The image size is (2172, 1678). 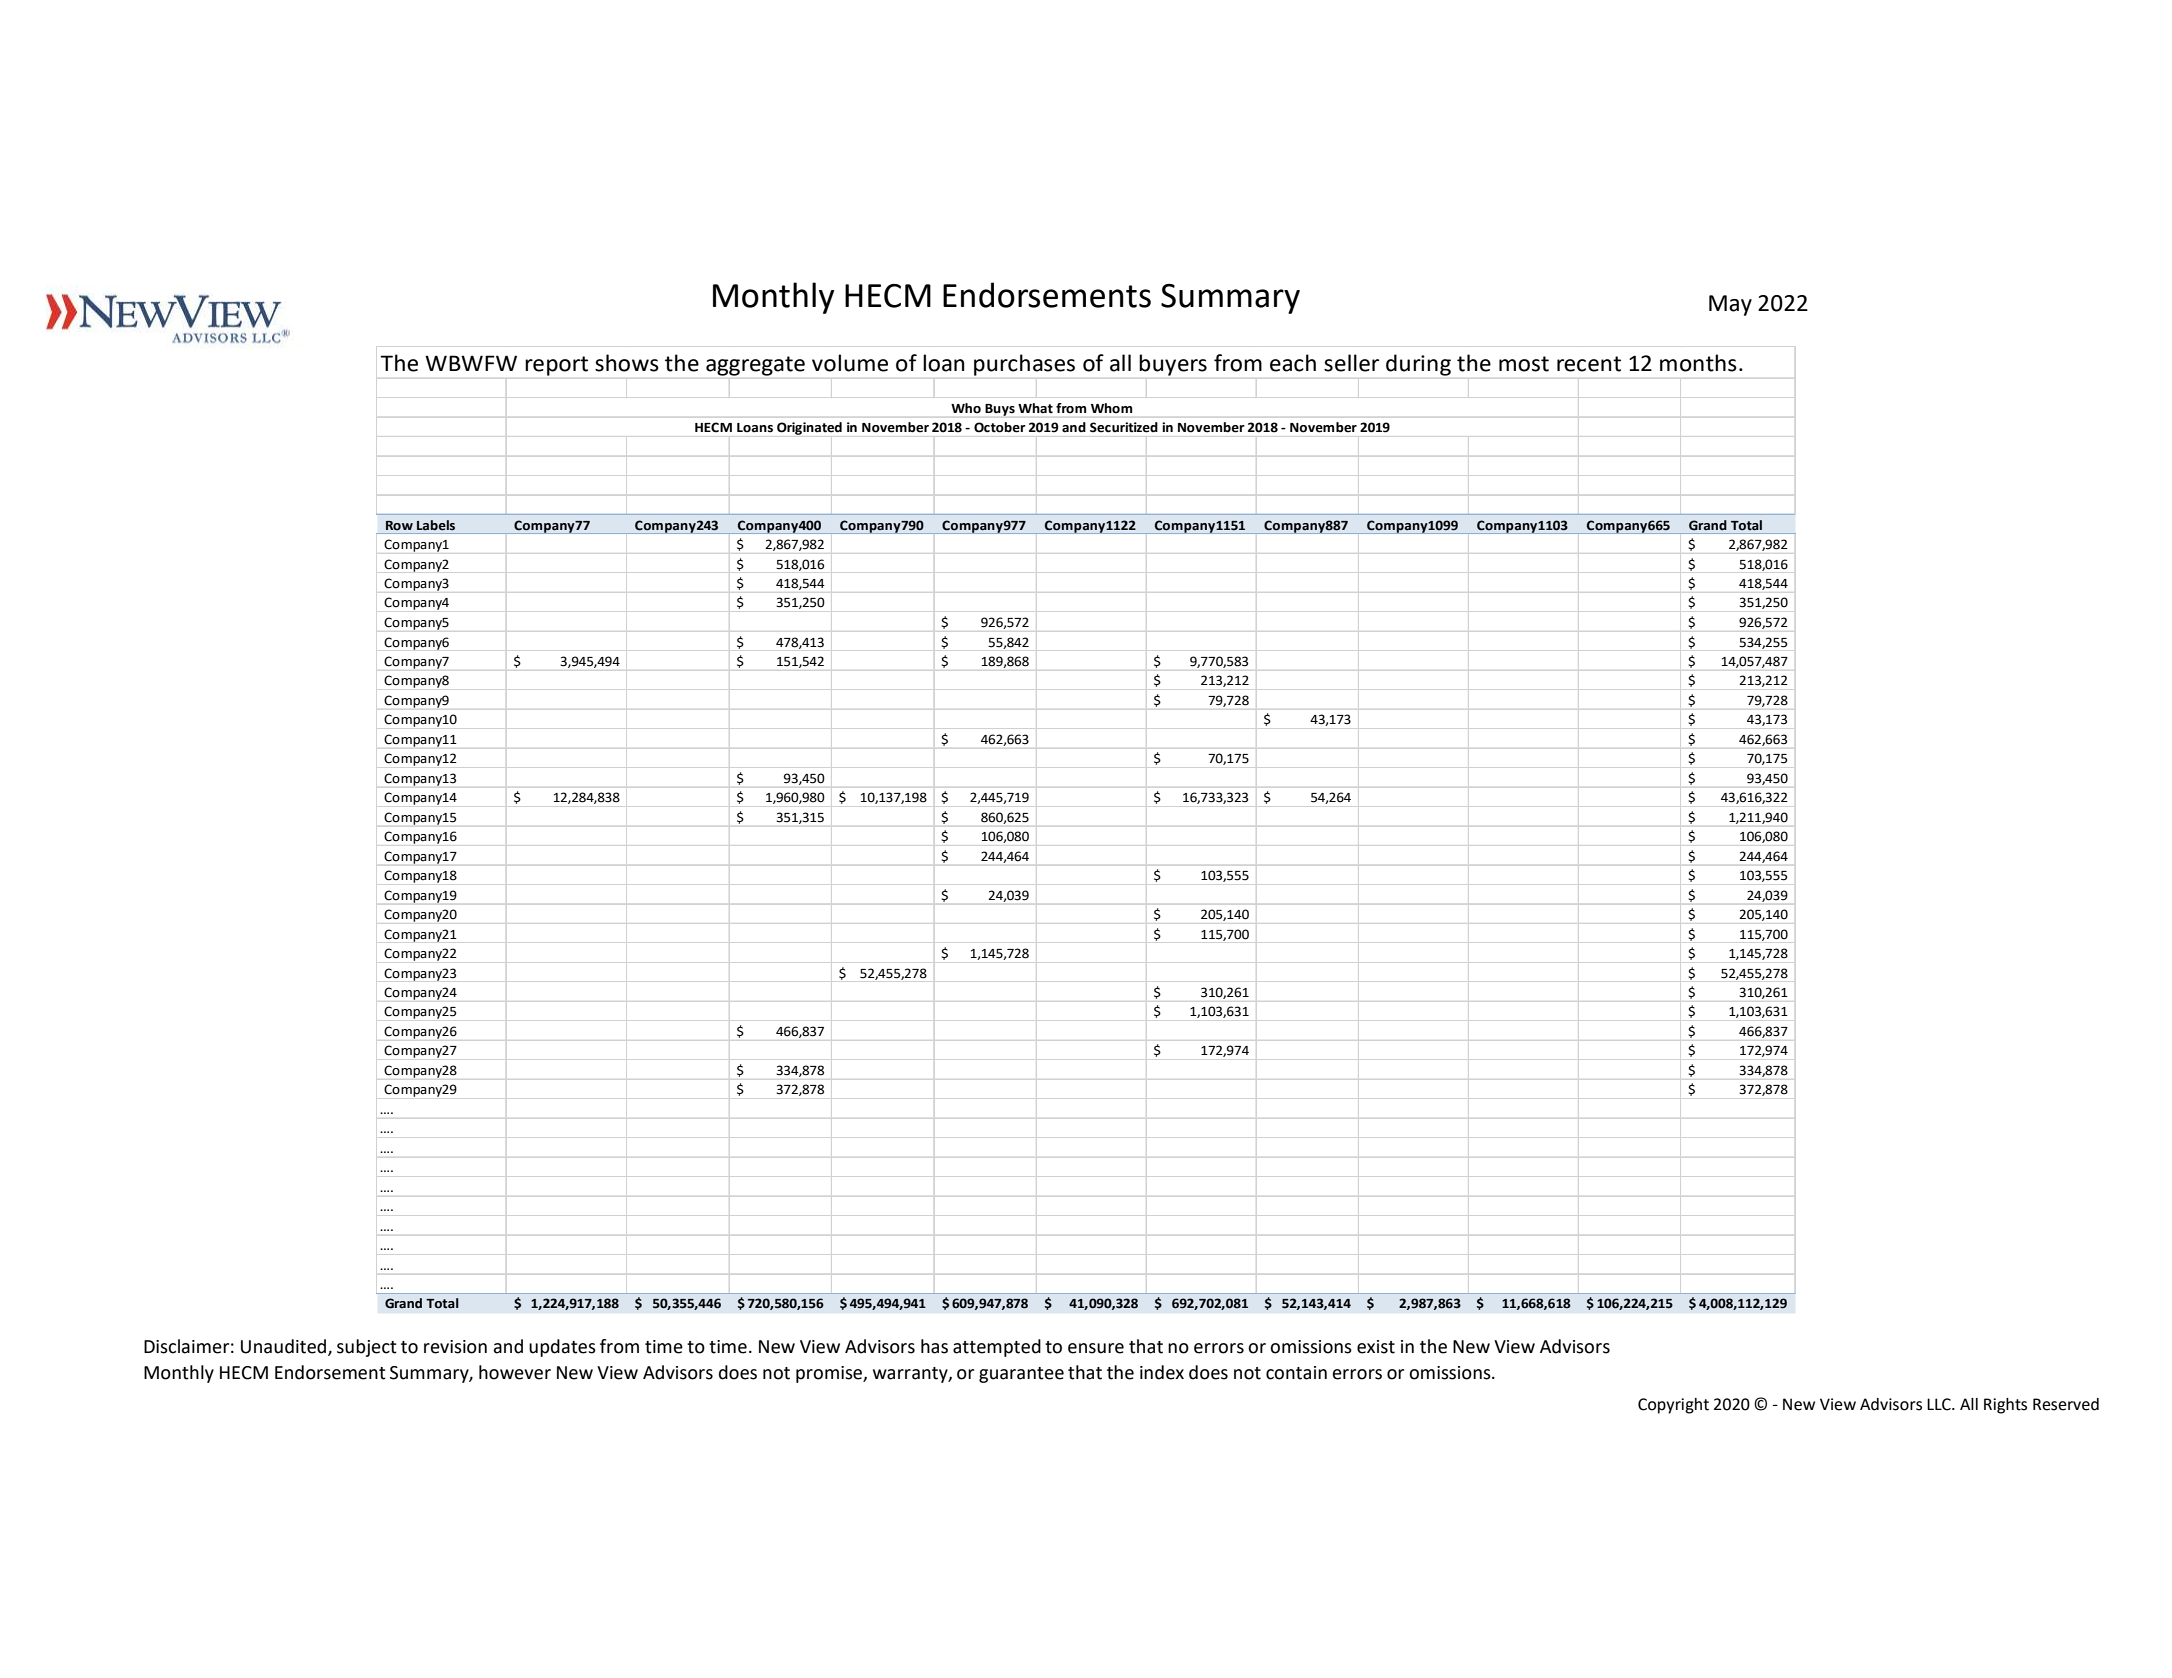 I want to click on Row, so click(x=399, y=526).
